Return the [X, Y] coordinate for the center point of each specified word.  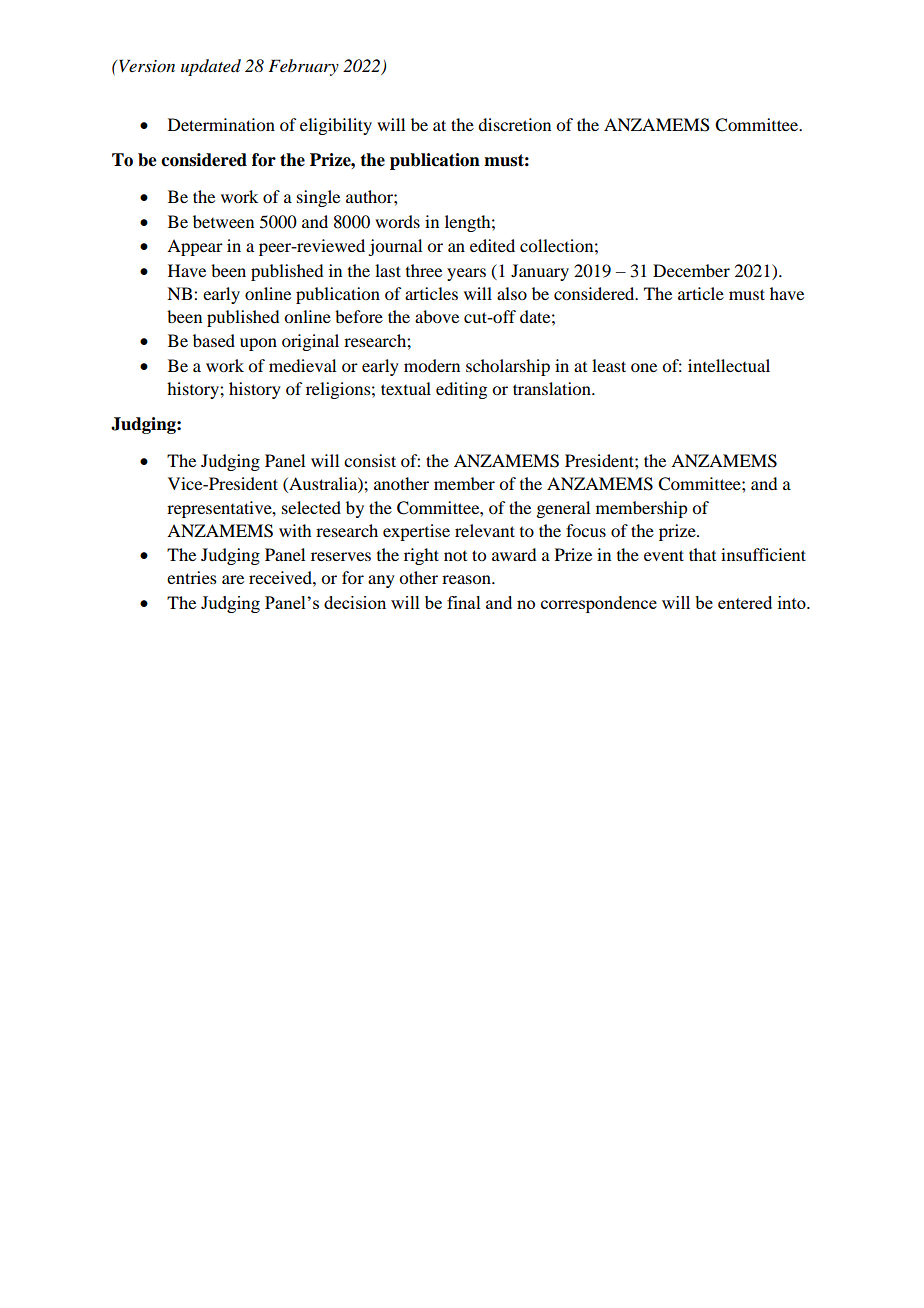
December [691, 270]
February [303, 67]
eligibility [336, 126]
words [397, 221]
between [223, 221]
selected [311, 507]
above [437, 316]
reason [467, 579]
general [563, 509]
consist [370, 460]
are [233, 579]
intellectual [729, 365]
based [214, 340]
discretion [514, 124]
